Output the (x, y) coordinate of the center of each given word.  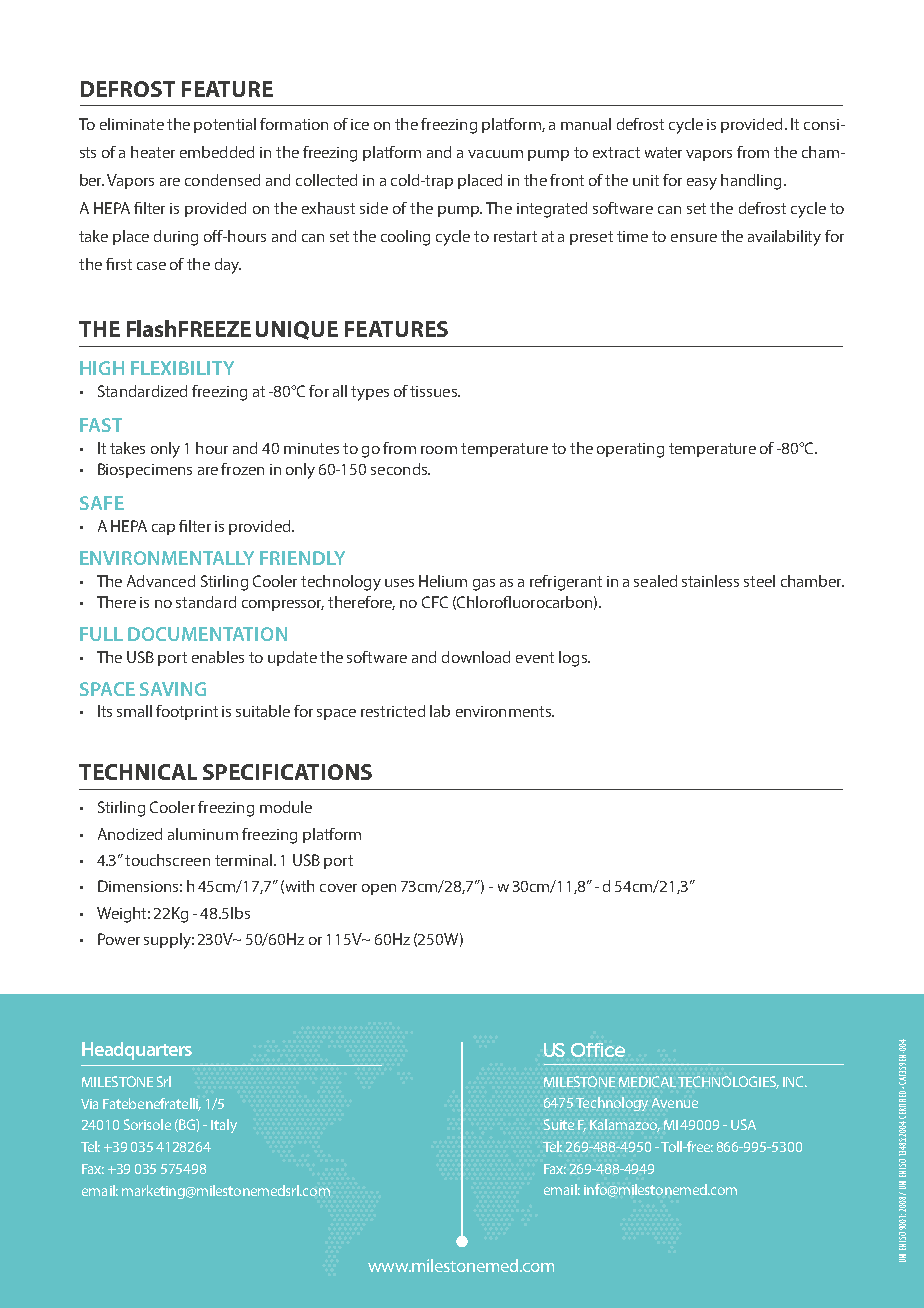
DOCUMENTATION (207, 634)
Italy (224, 1126)
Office (598, 1050)
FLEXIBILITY (182, 368)
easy (702, 184)
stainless (710, 581)
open (379, 889)
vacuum (495, 154)
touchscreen (167, 860)
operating (630, 450)
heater (153, 152)
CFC (435, 602)
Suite (559, 1124)
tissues (434, 391)
